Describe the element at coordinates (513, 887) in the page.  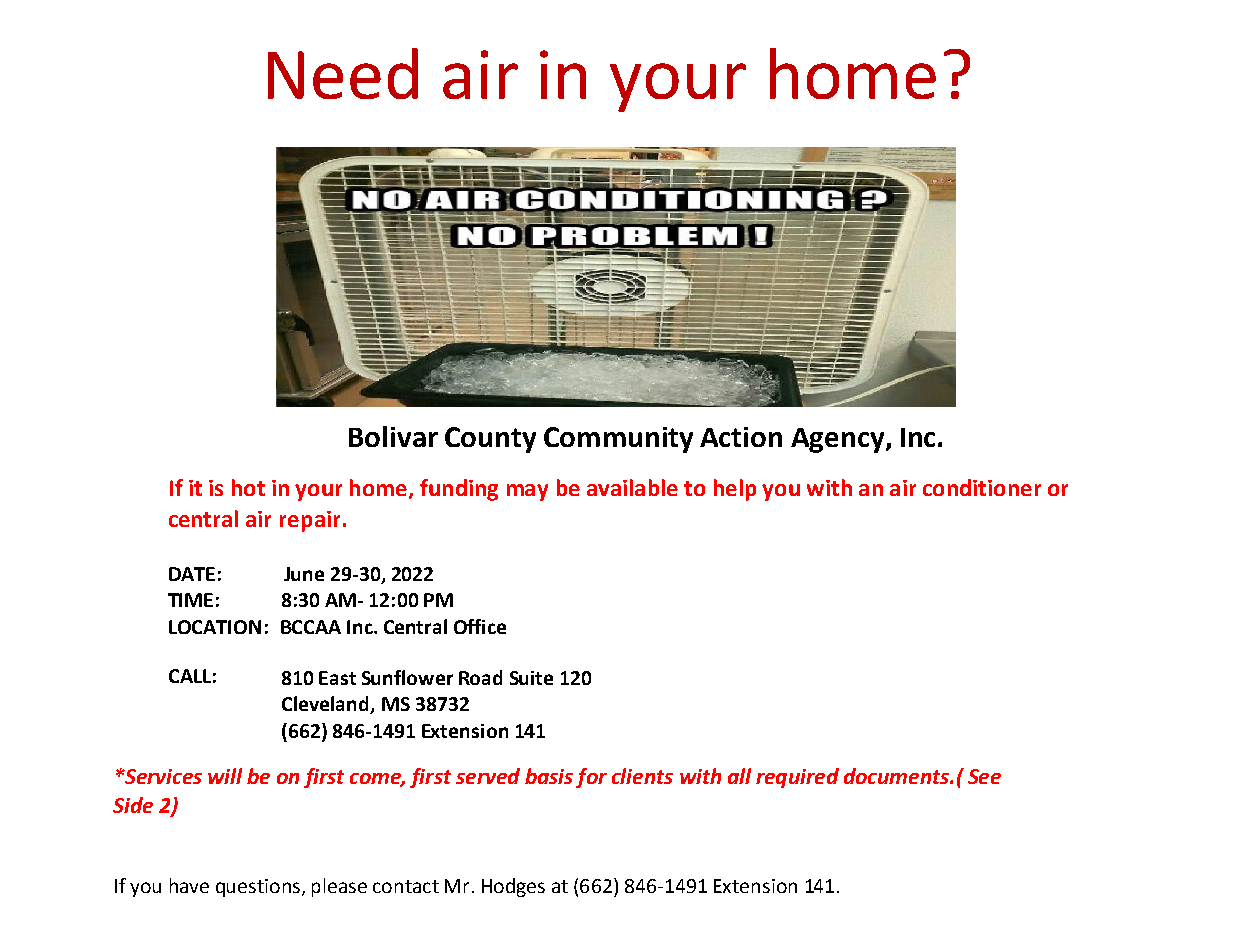
I see `Hodges` at that location.
